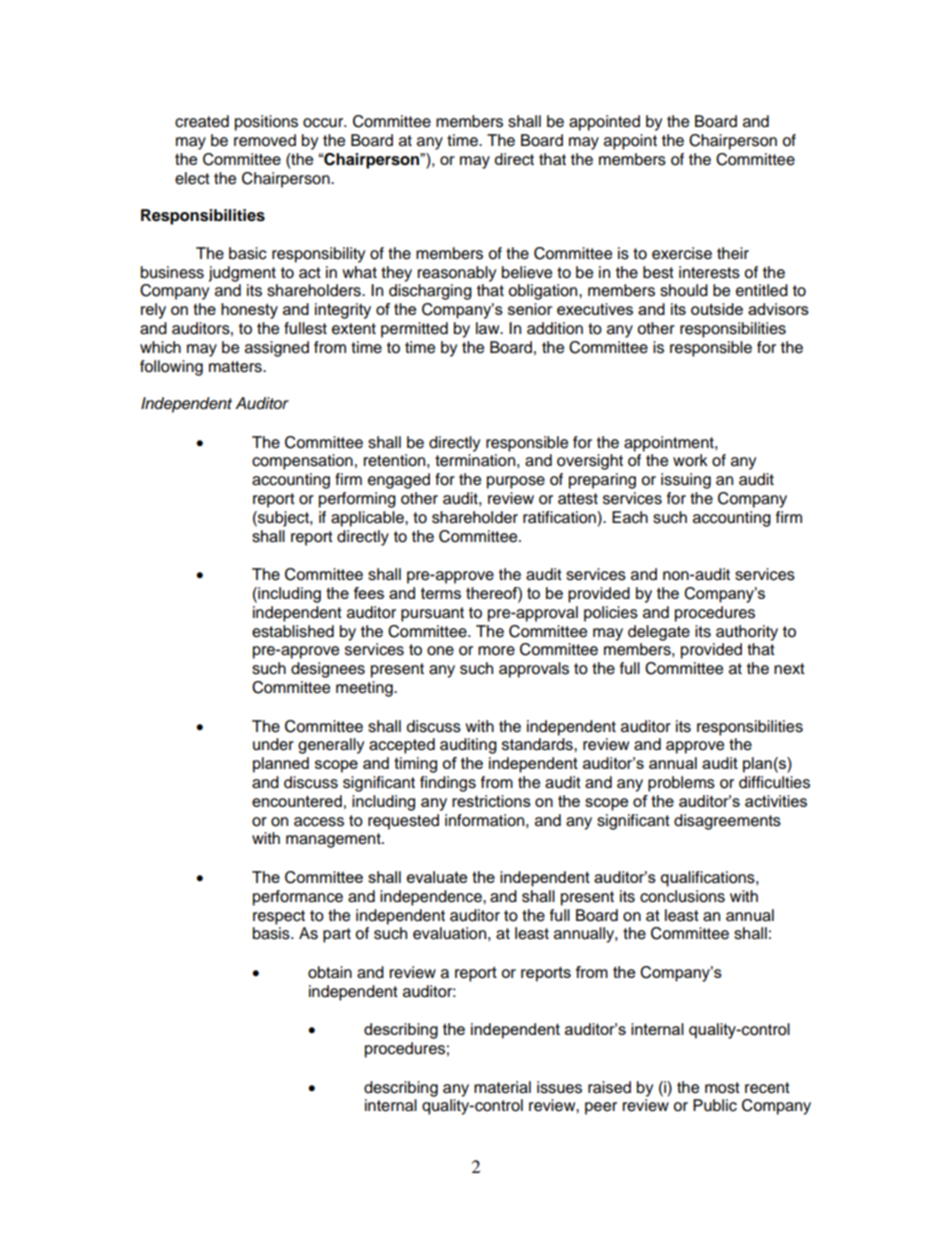 The height and width of the screenshot is (1233, 952). I want to click on findings, so click(448, 784).
